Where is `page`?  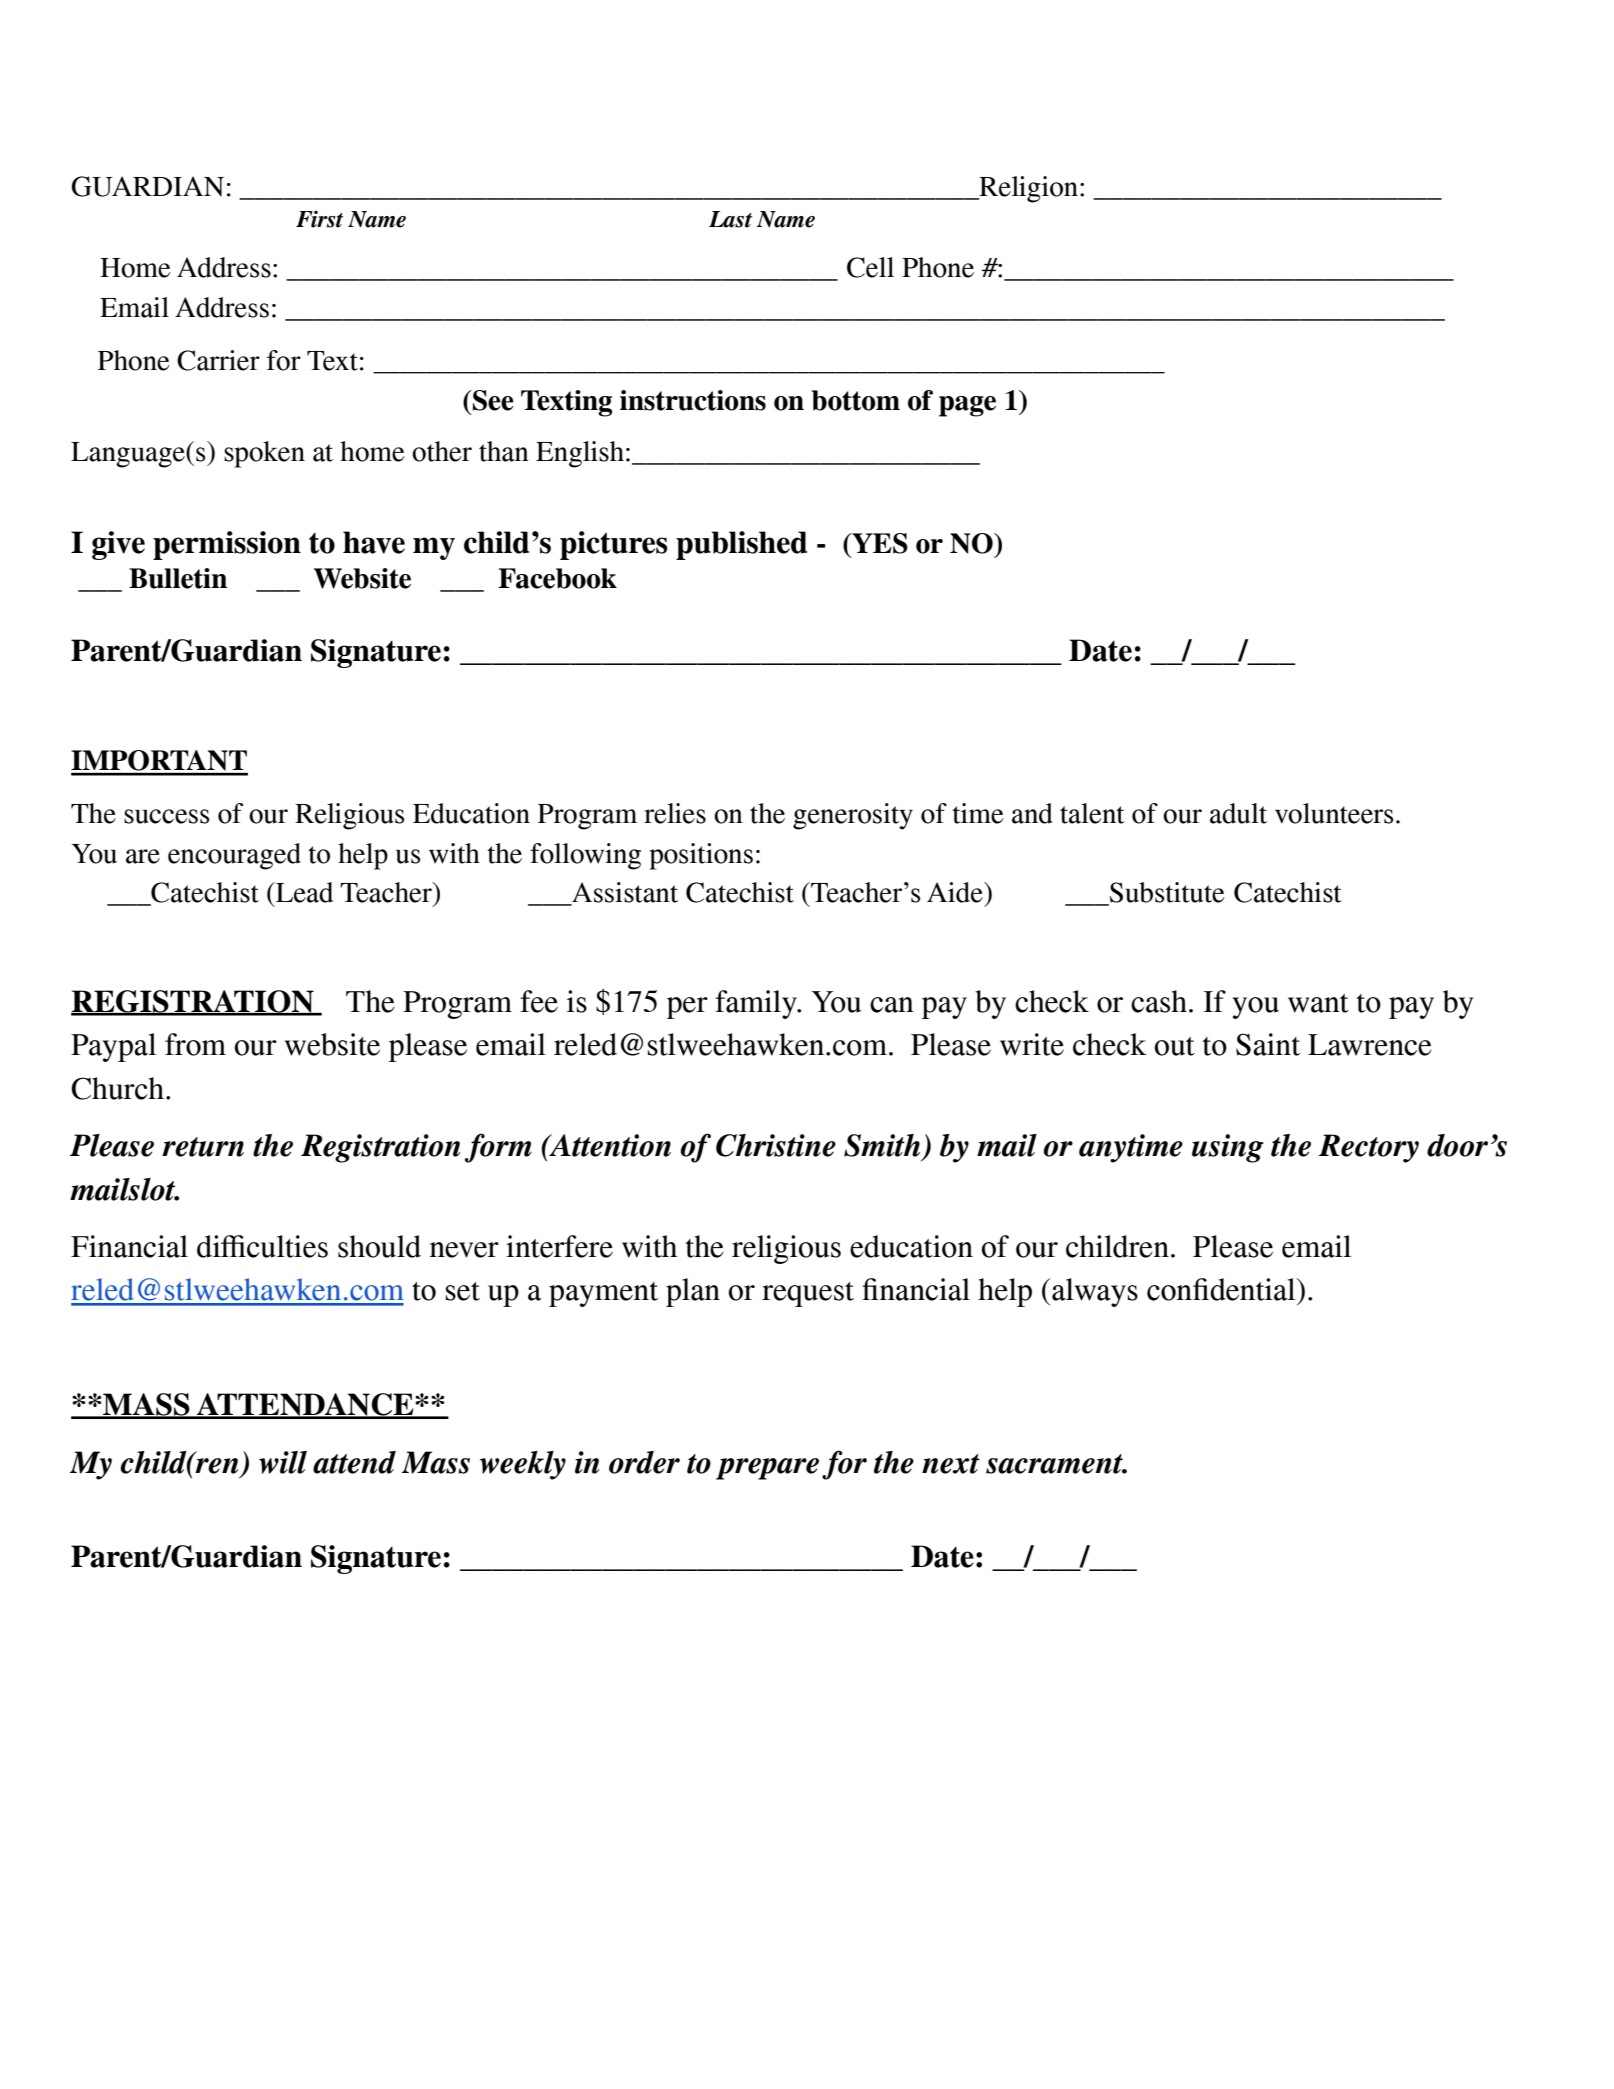 page is located at coordinates (967, 406).
